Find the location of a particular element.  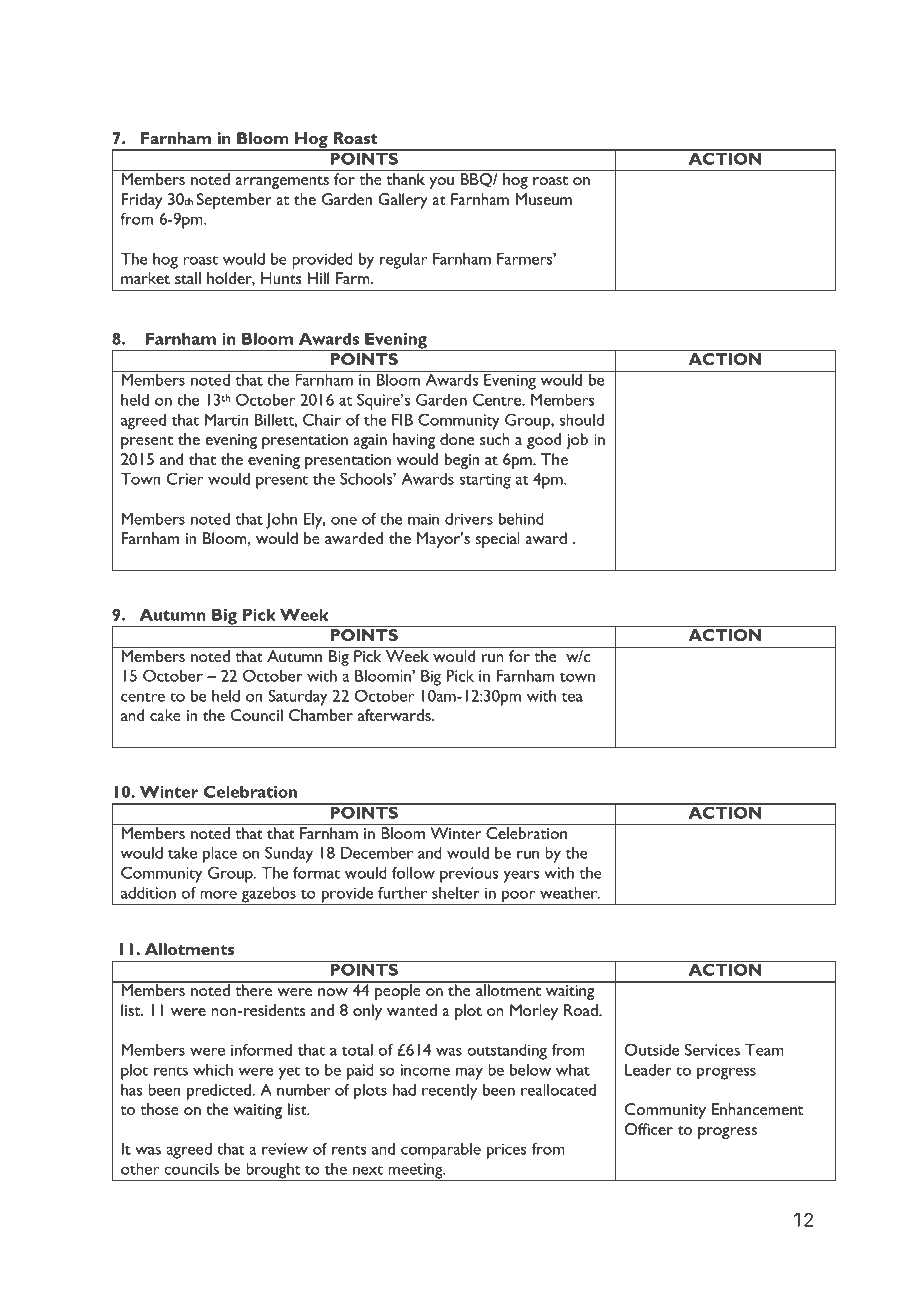

cake is located at coordinates (165, 715).
